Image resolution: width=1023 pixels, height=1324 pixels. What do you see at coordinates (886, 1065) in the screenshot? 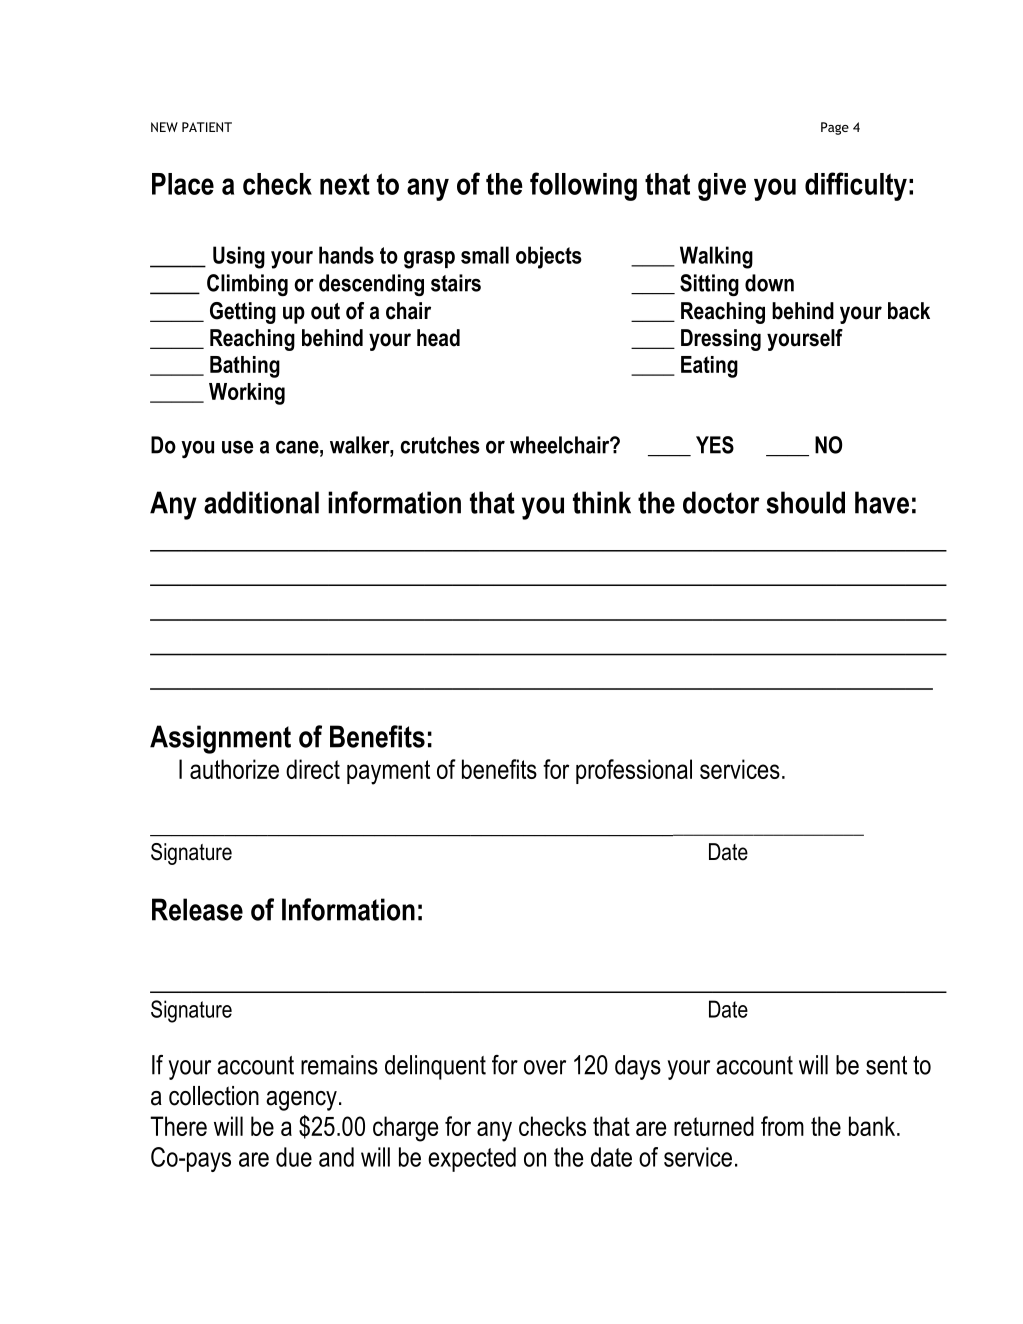
I see `sent` at bounding box center [886, 1065].
